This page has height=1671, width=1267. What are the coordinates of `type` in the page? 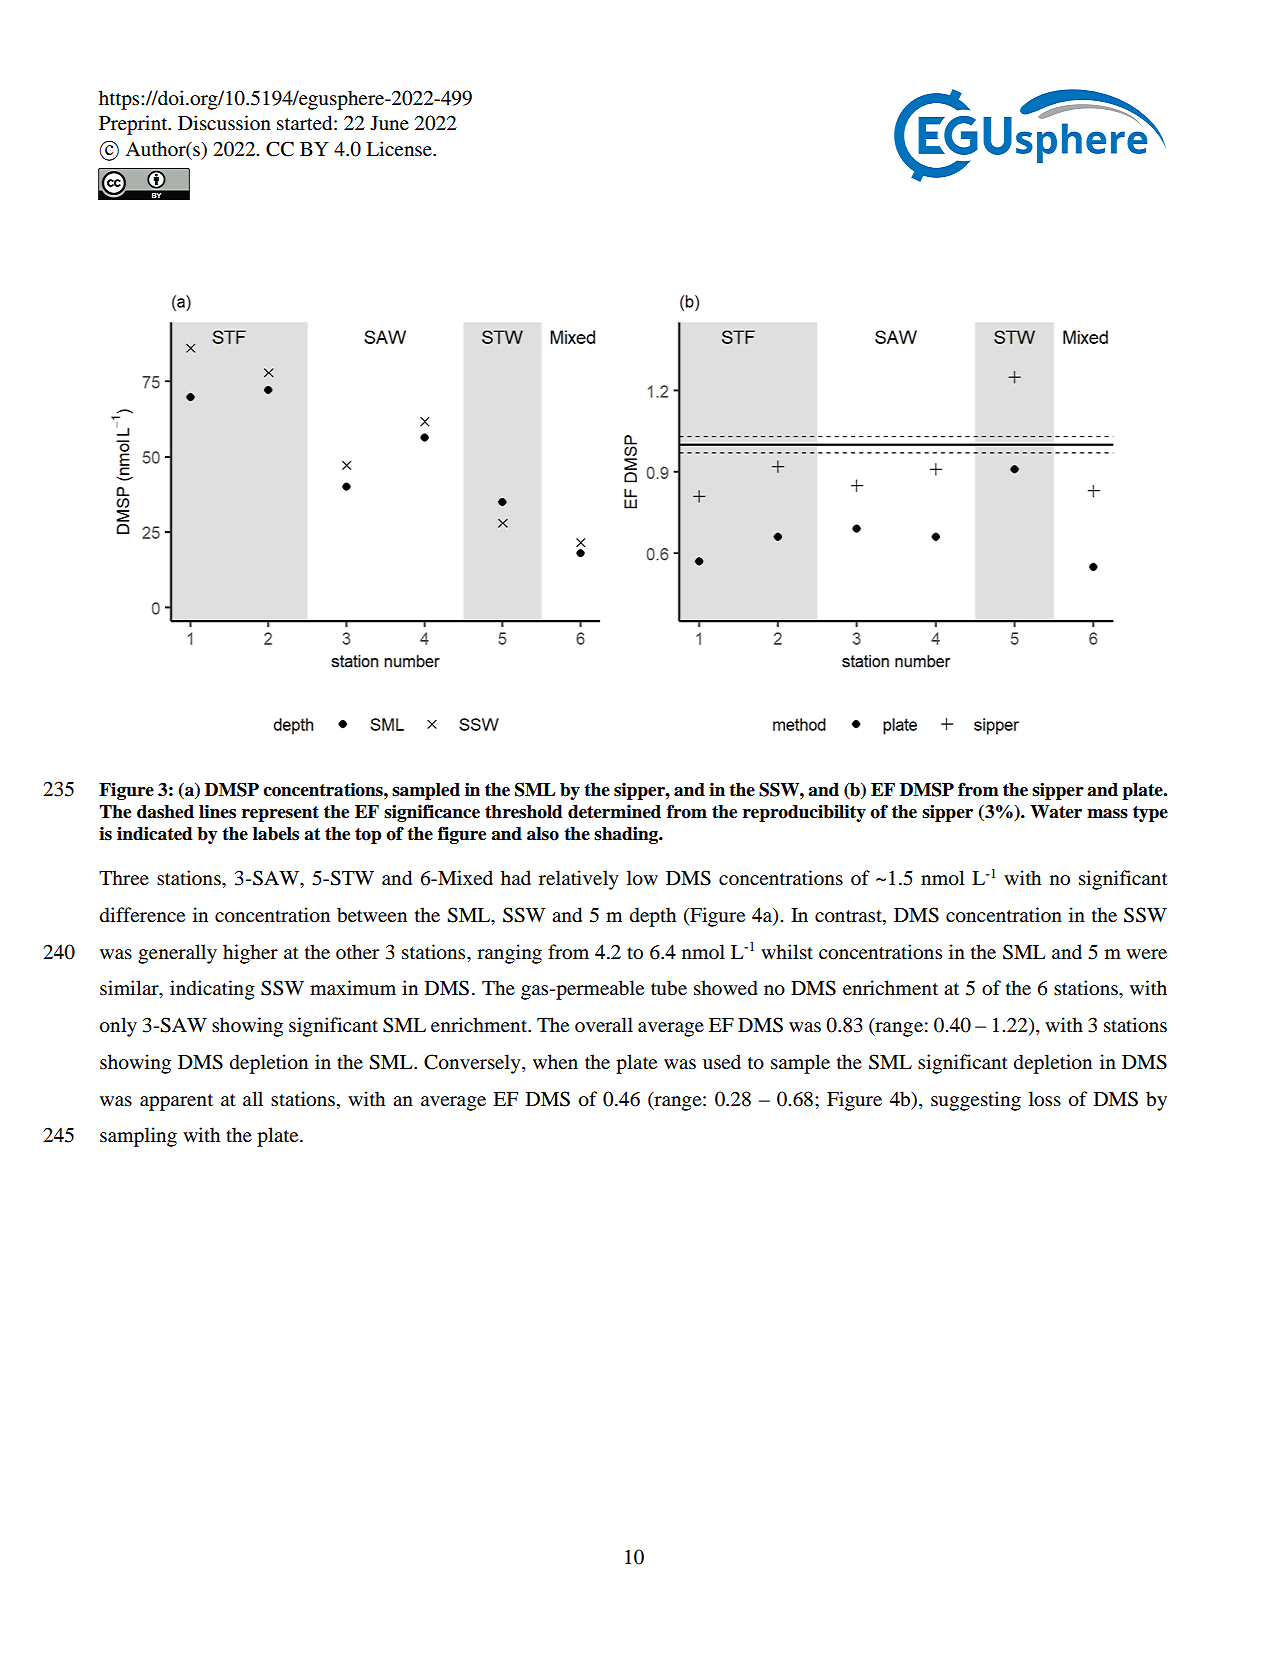 It's located at (1150, 814).
